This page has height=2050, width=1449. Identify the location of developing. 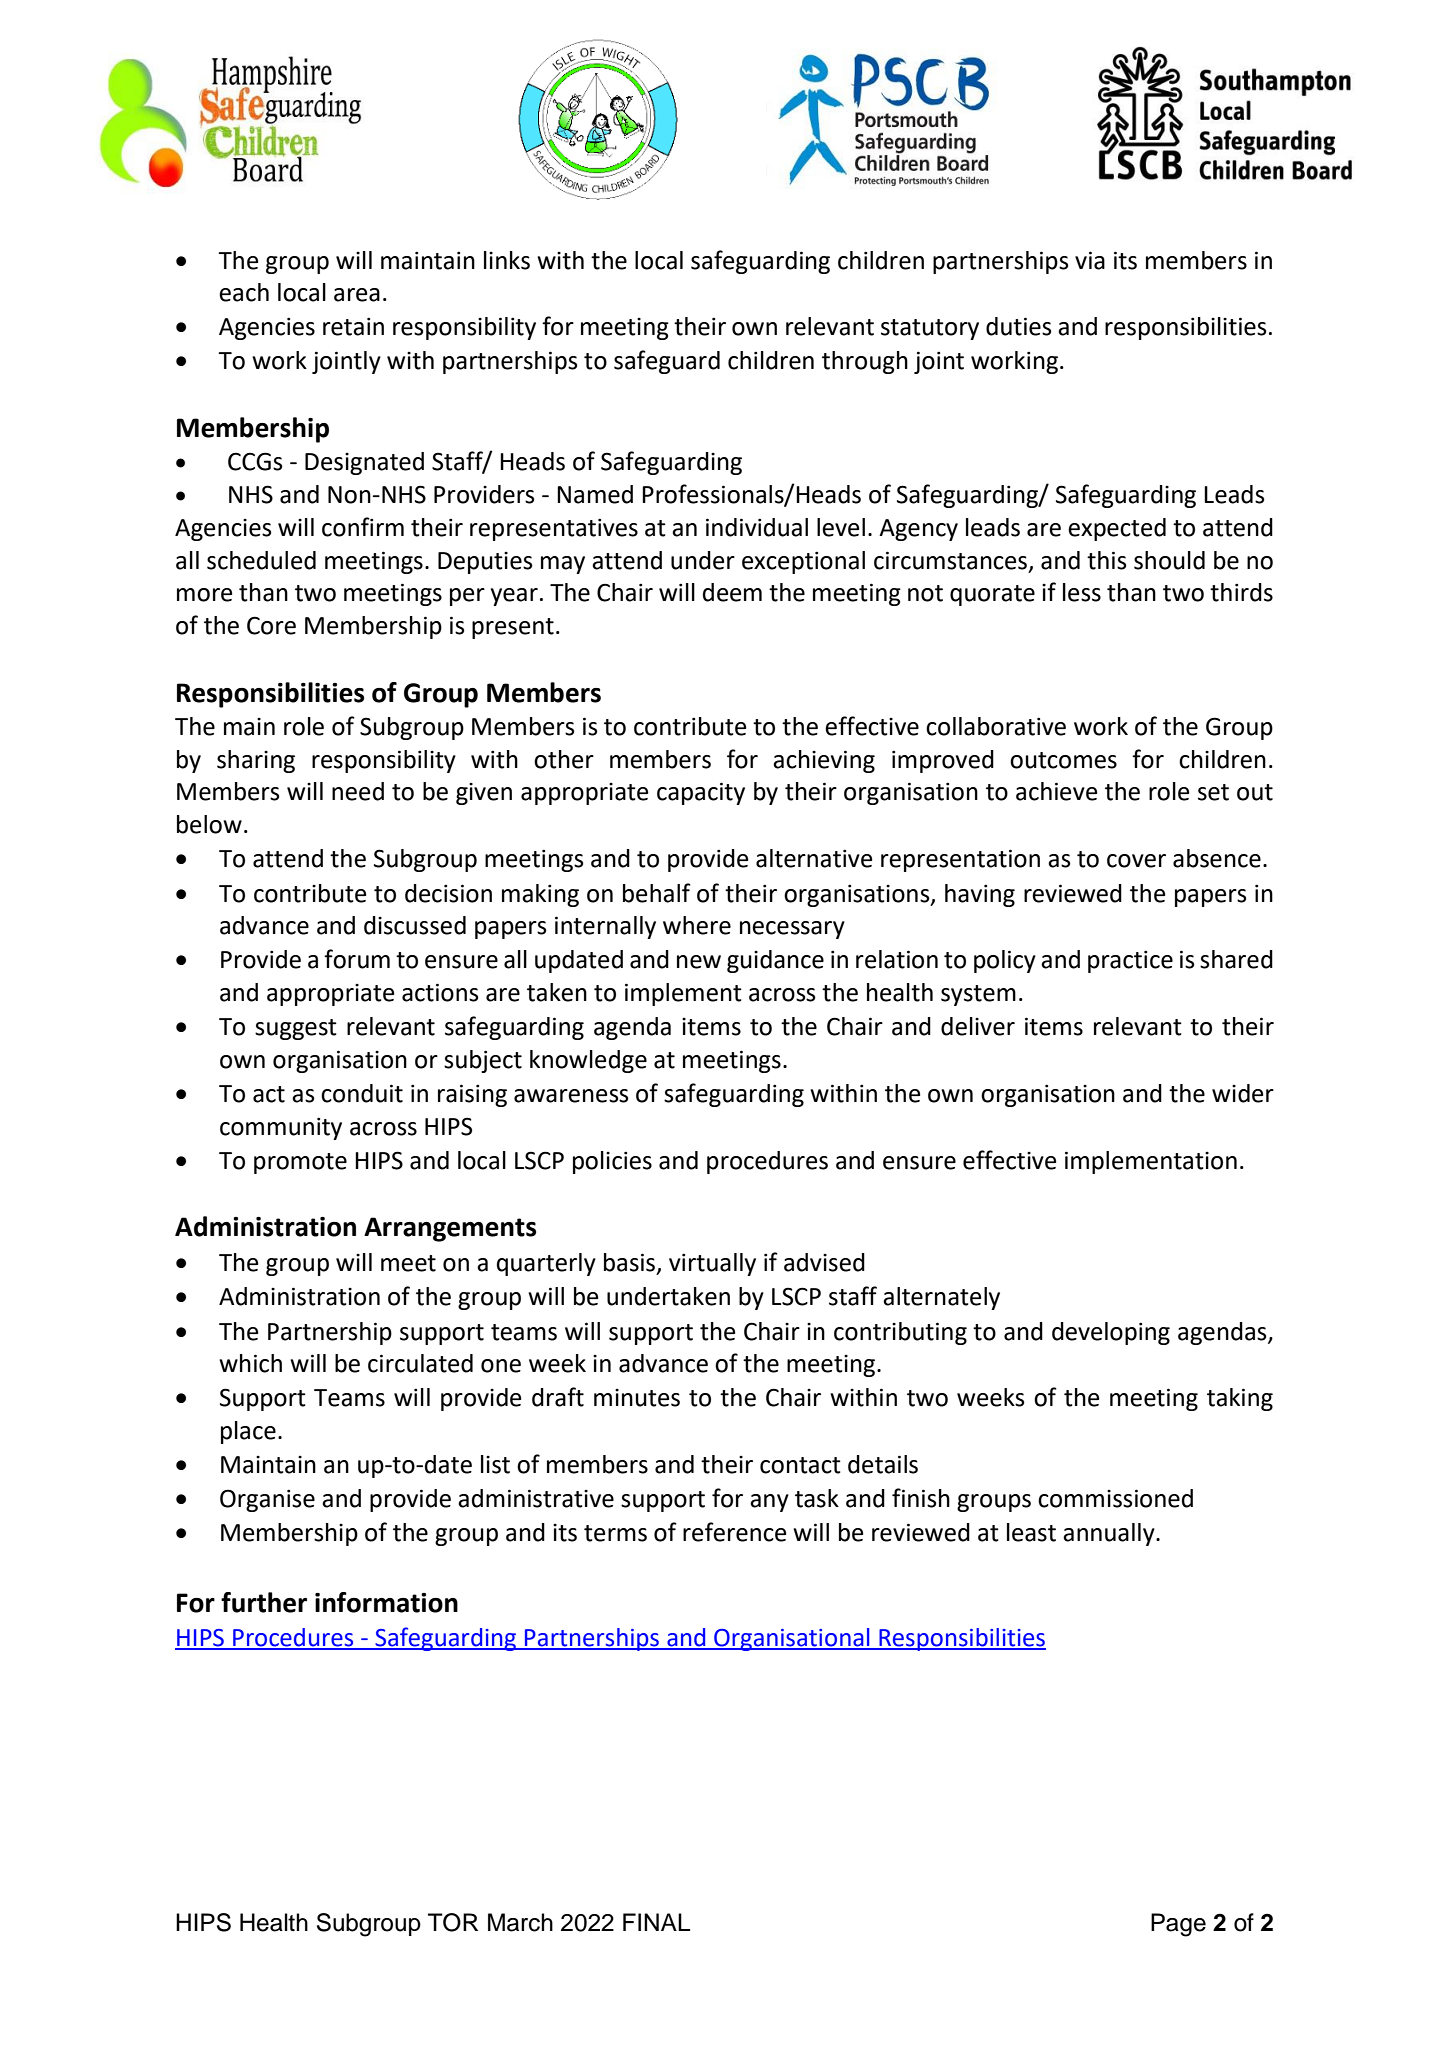
(1111, 1333).
